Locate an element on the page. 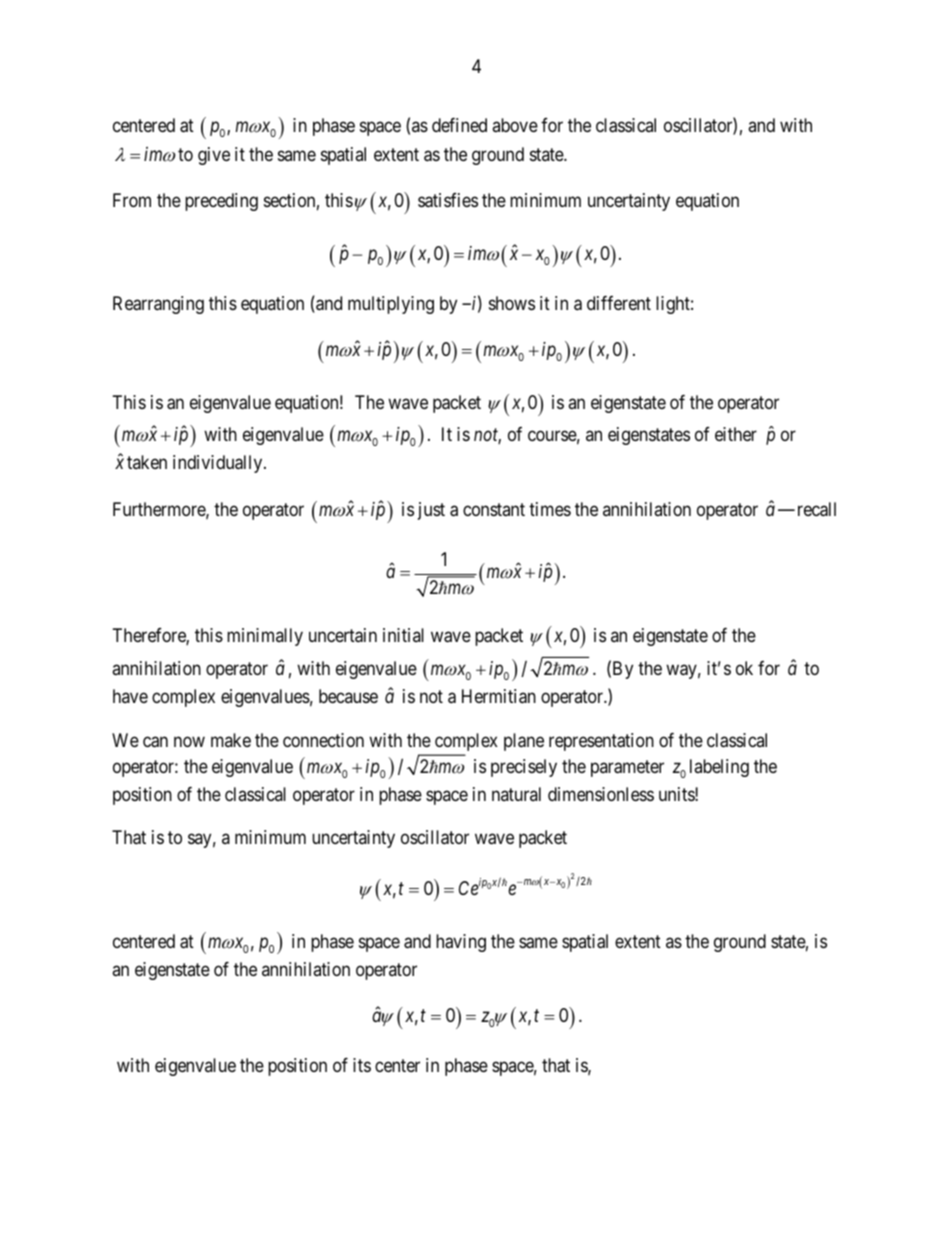 This image has height=1233, width=952. either is located at coordinates (736, 434).
